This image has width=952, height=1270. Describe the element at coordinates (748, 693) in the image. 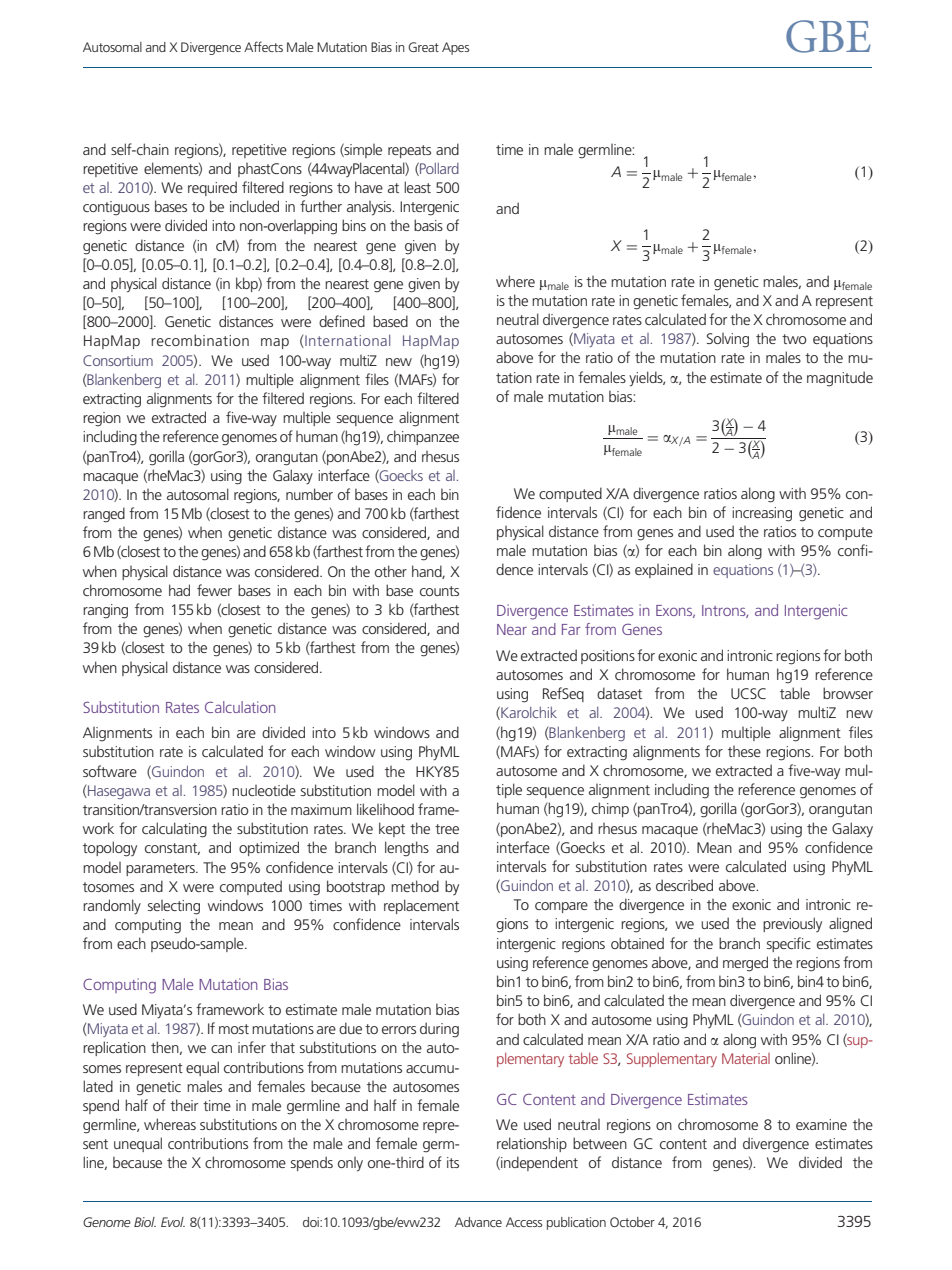

I see `UCSC` at that location.
